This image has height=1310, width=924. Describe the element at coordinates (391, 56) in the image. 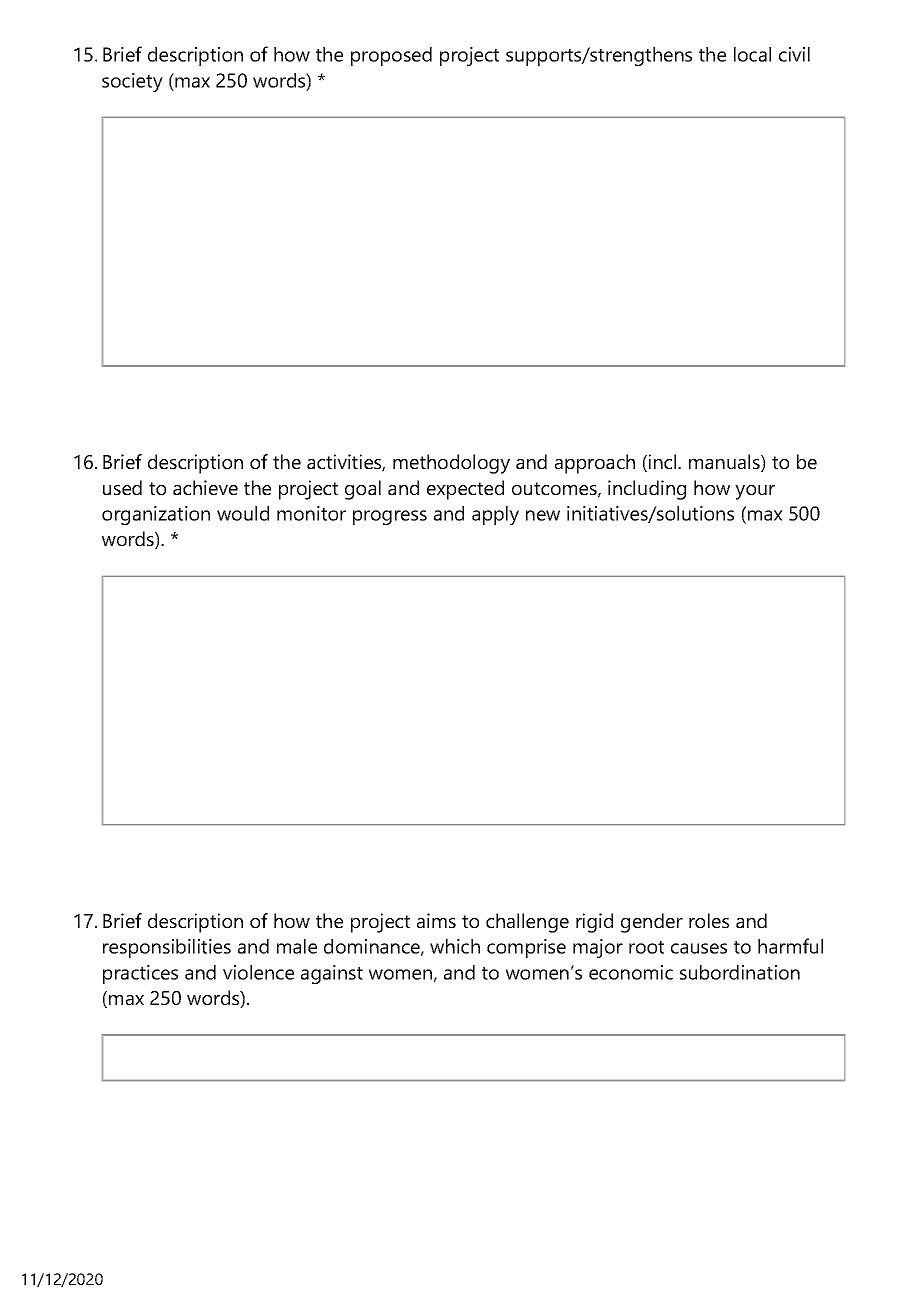

I see `proposed` at that location.
